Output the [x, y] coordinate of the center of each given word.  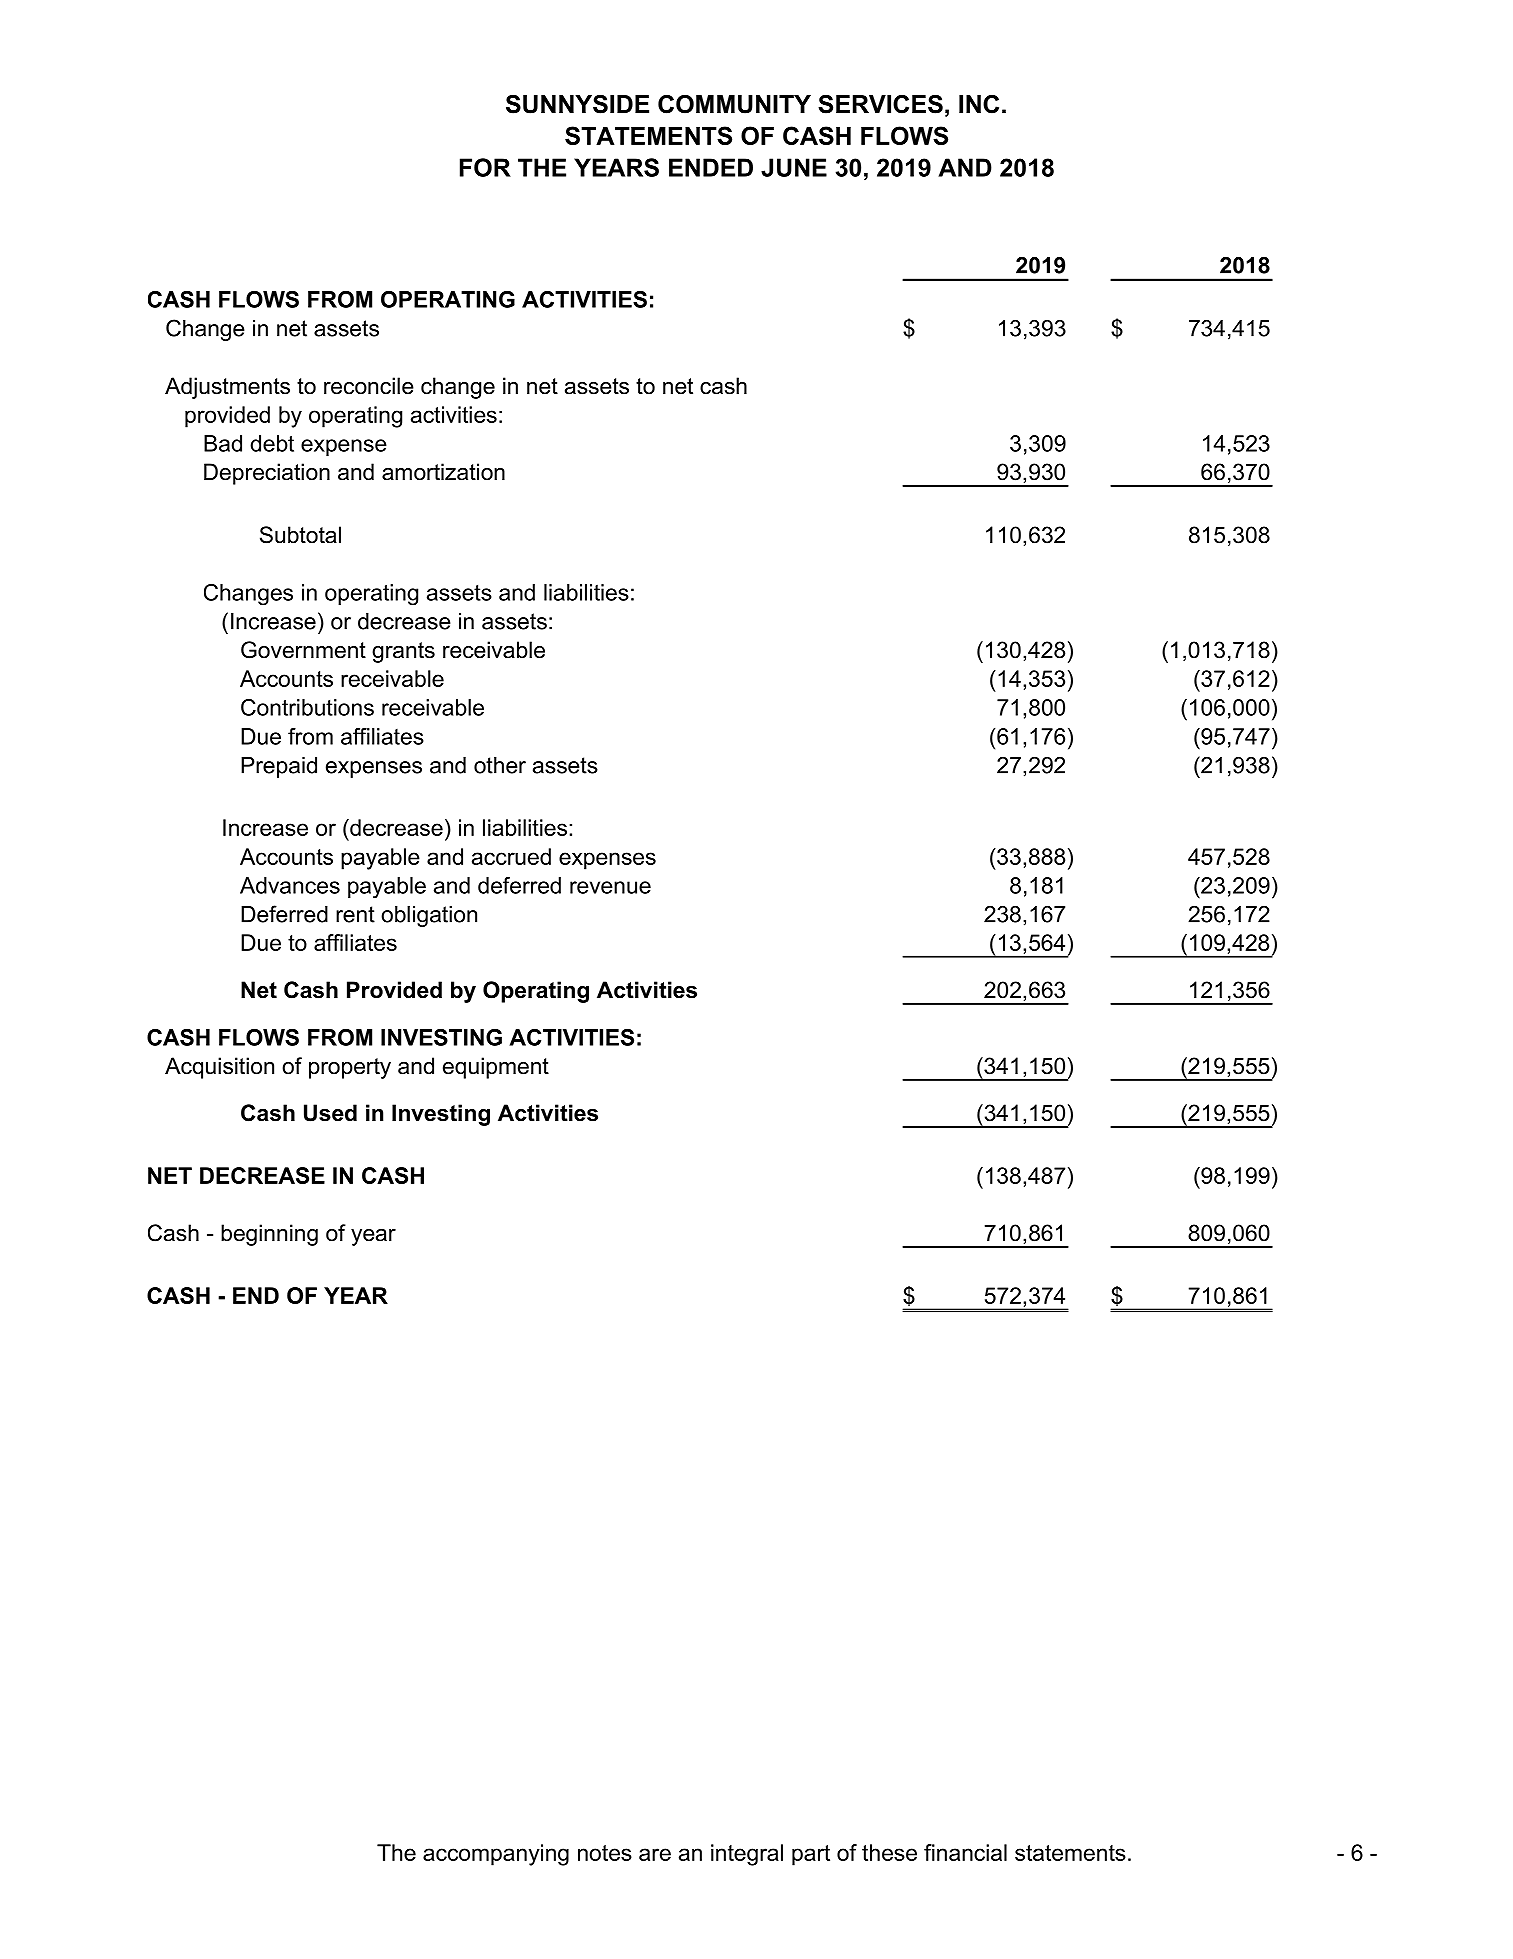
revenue [610, 887]
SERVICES [880, 104]
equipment [496, 1068]
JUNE [794, 167]
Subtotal [300, 535]
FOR [485, 167]
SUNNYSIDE [577, 104]
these [889, 1852]
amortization [443, 472]
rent [355, 914]
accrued [511, 856]
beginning [269, 1235]
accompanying [496, 1855]
